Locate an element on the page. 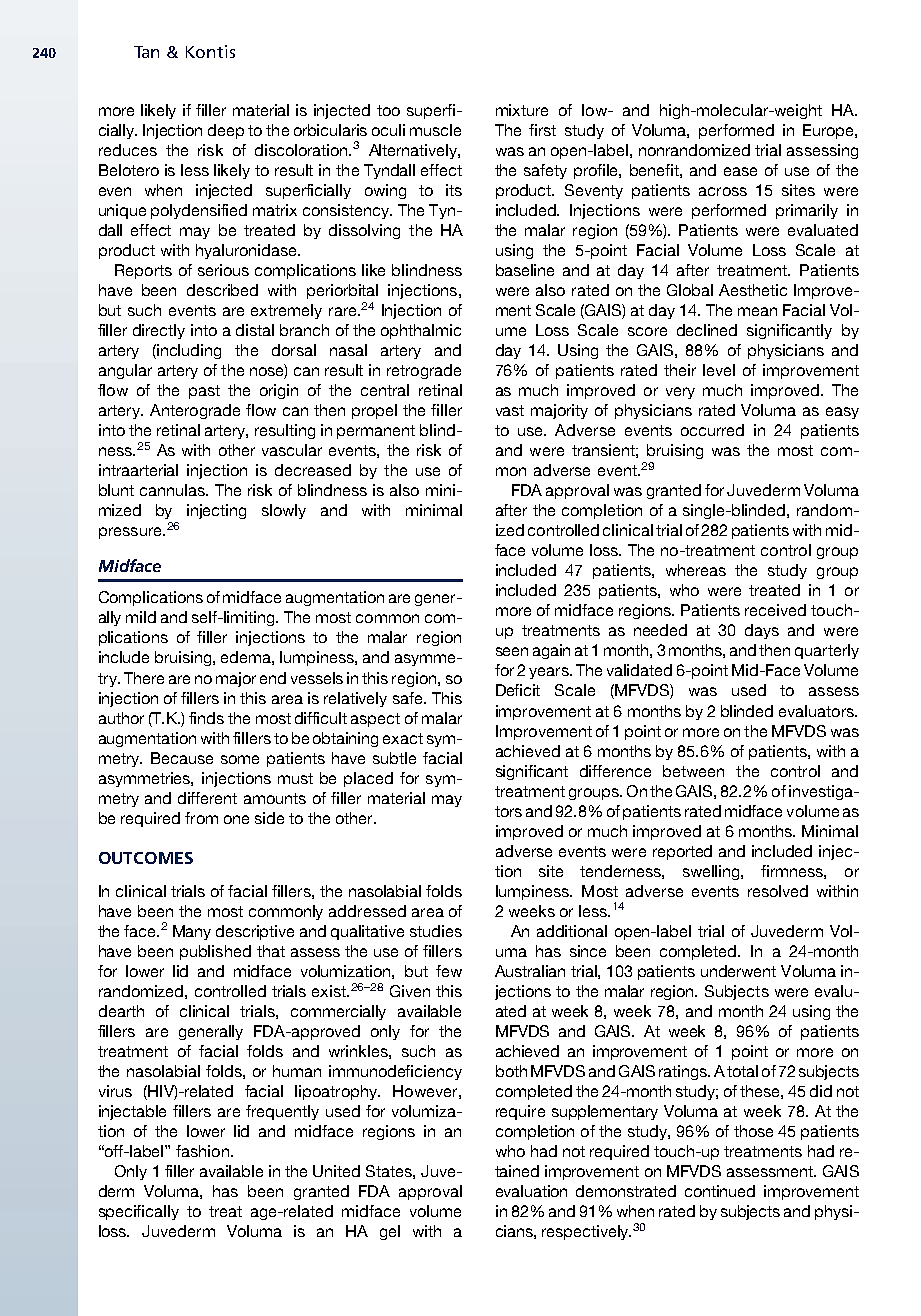  deep is located at coordinates (226, 131).
